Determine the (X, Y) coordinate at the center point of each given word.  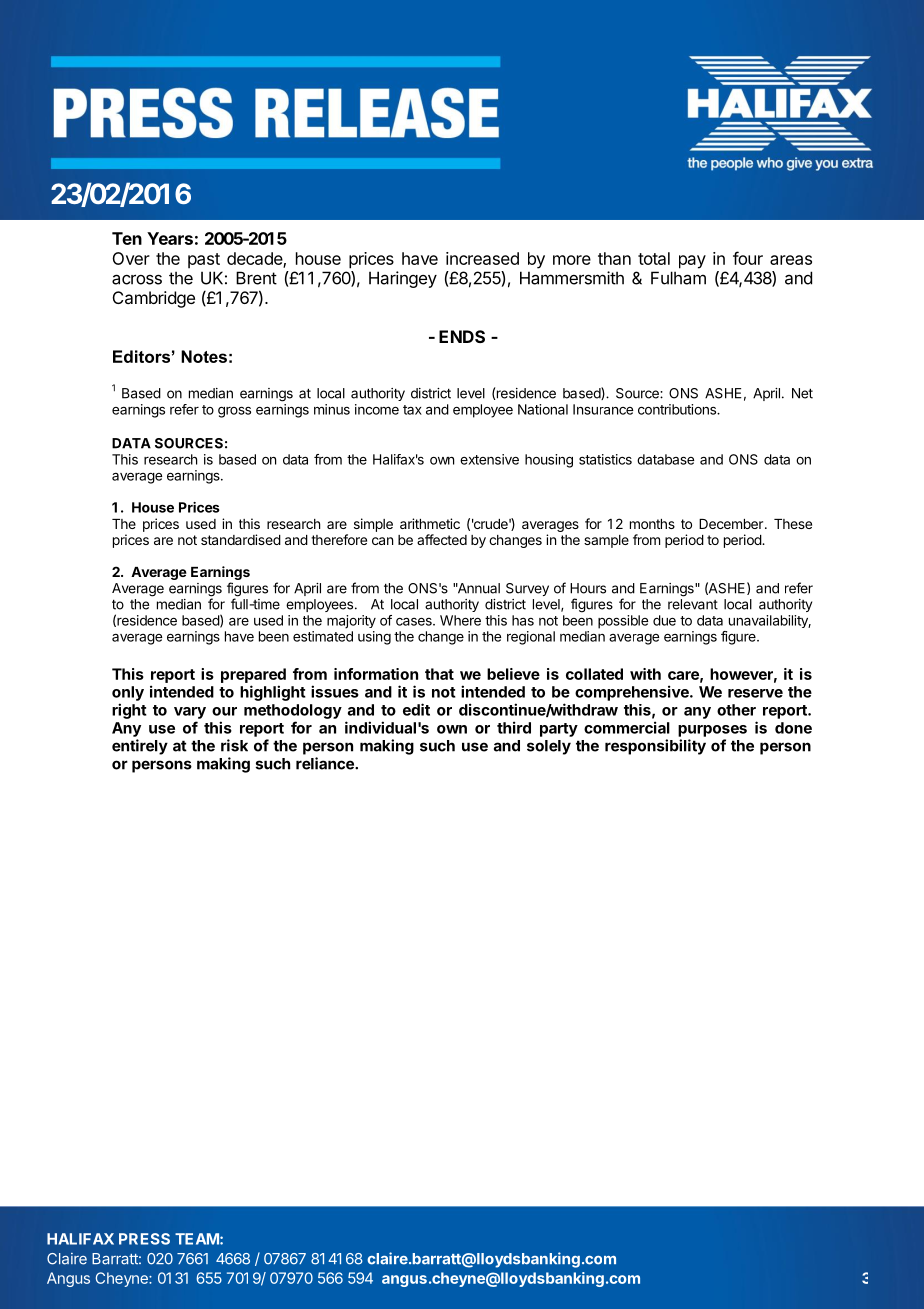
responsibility (655, 747)
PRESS (144, 1239)
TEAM (197, 1239)
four (748, 258)
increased (482, 258)
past (204, 261)
